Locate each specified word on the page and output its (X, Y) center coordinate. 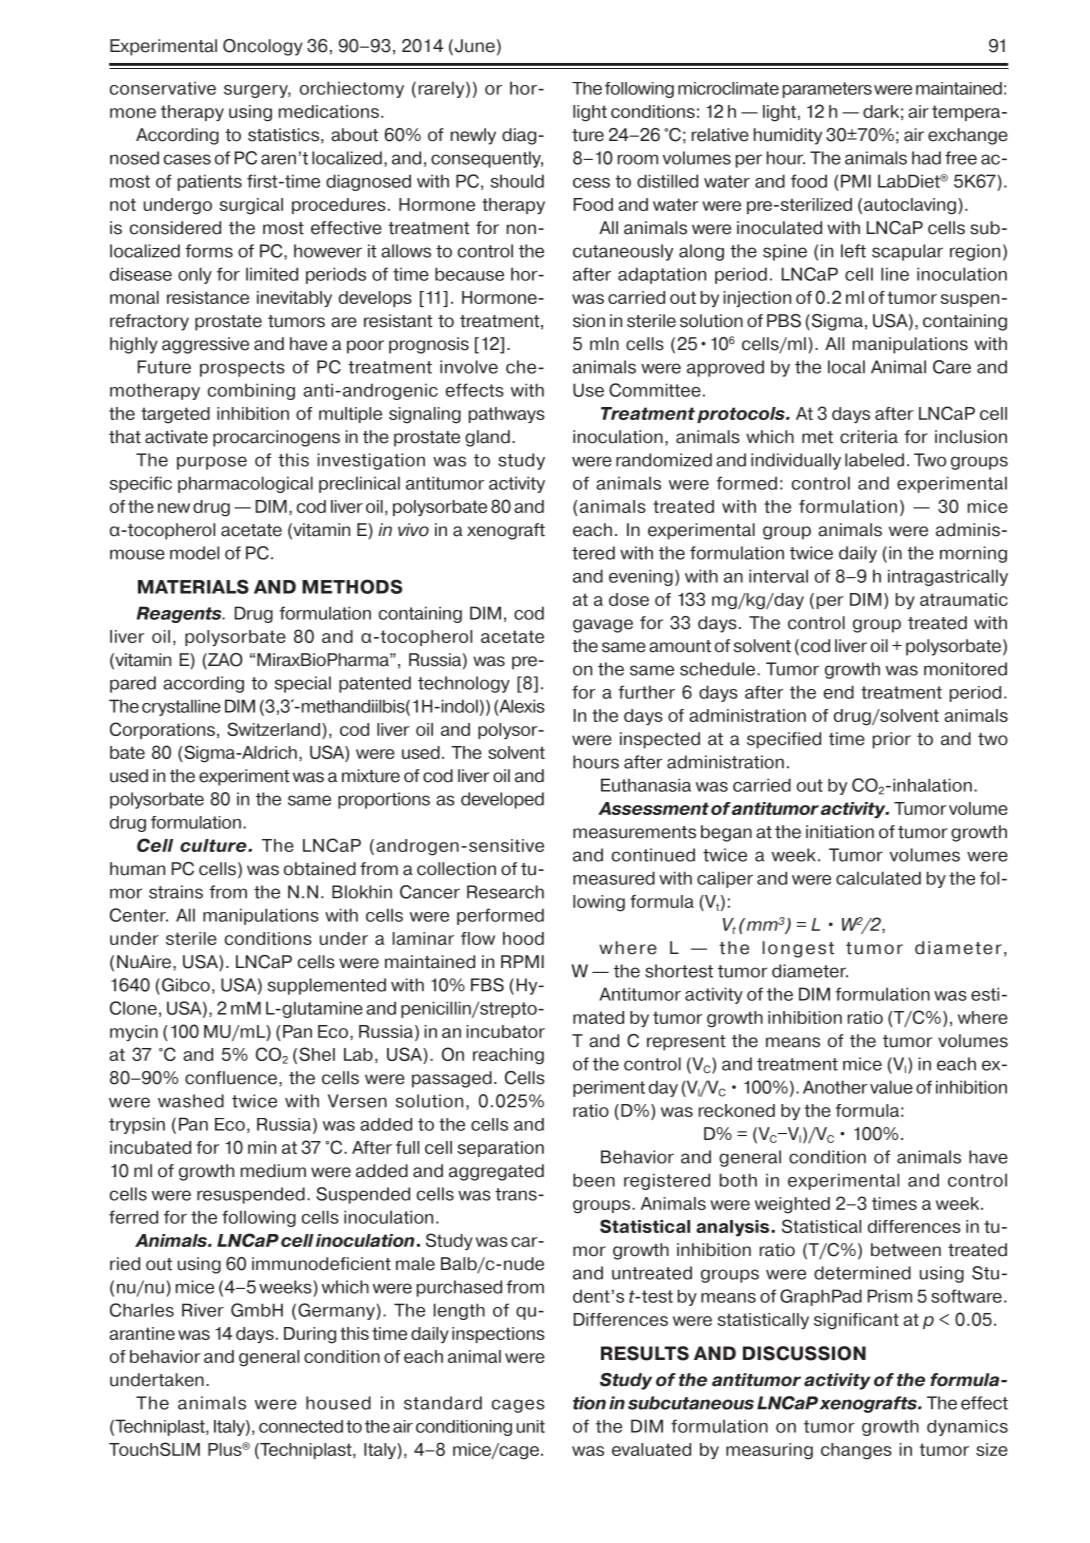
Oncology (263, 47)
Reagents (180, 614)
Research (505, 892)
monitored (965, 669)
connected (301, 1426)
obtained (320, 869)
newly (473, 136)
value (891, 1087)
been (594, 1180)
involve (469, 367)
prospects (242, 369)
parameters (827, 90)
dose (629, 599)
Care (952, 367)
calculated (878, 878)
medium (273, 1171)
